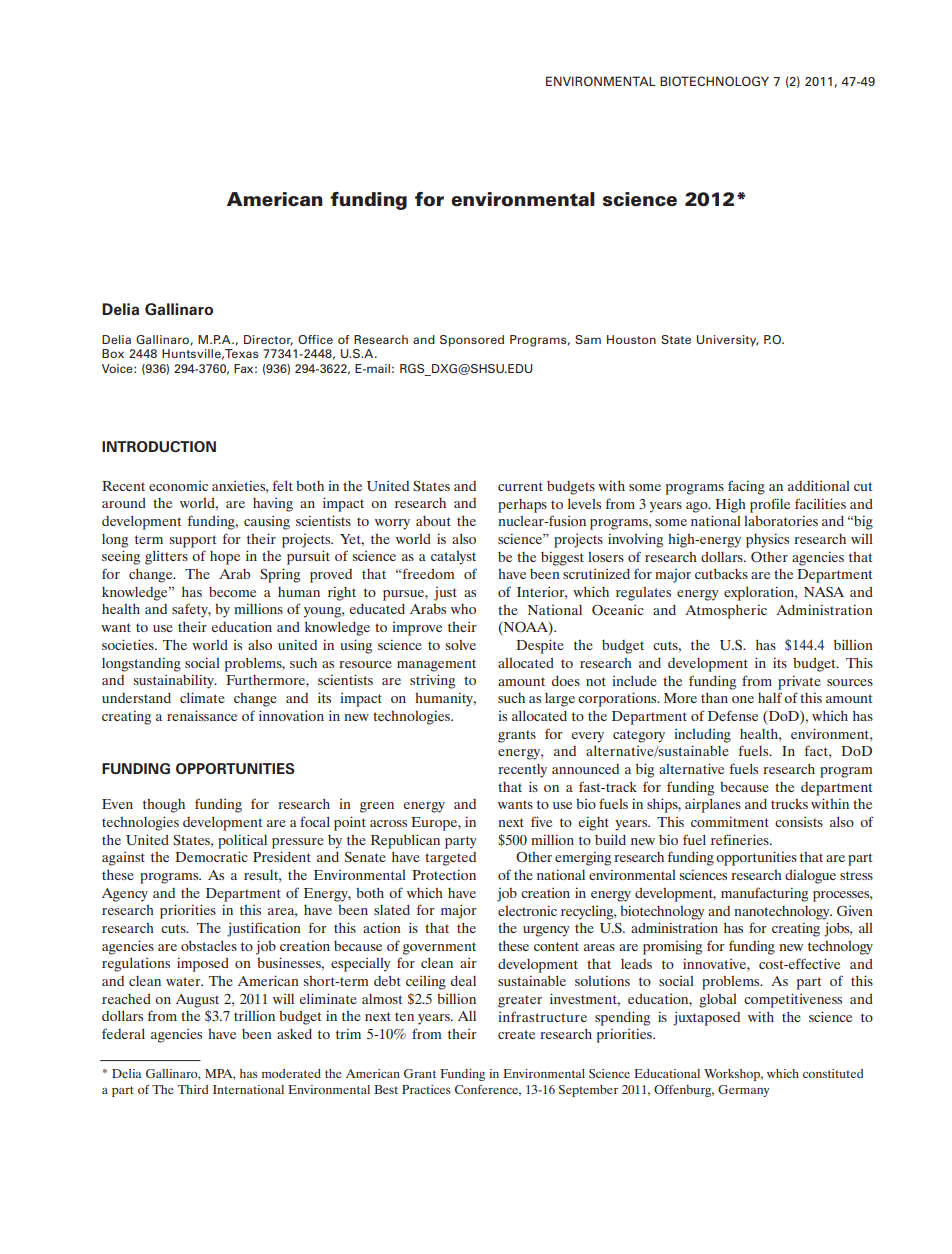 The width and height of the image is (952, 1254). Describe the element at coordinates (193, 1089) in the image. I see `Third` at that location.
